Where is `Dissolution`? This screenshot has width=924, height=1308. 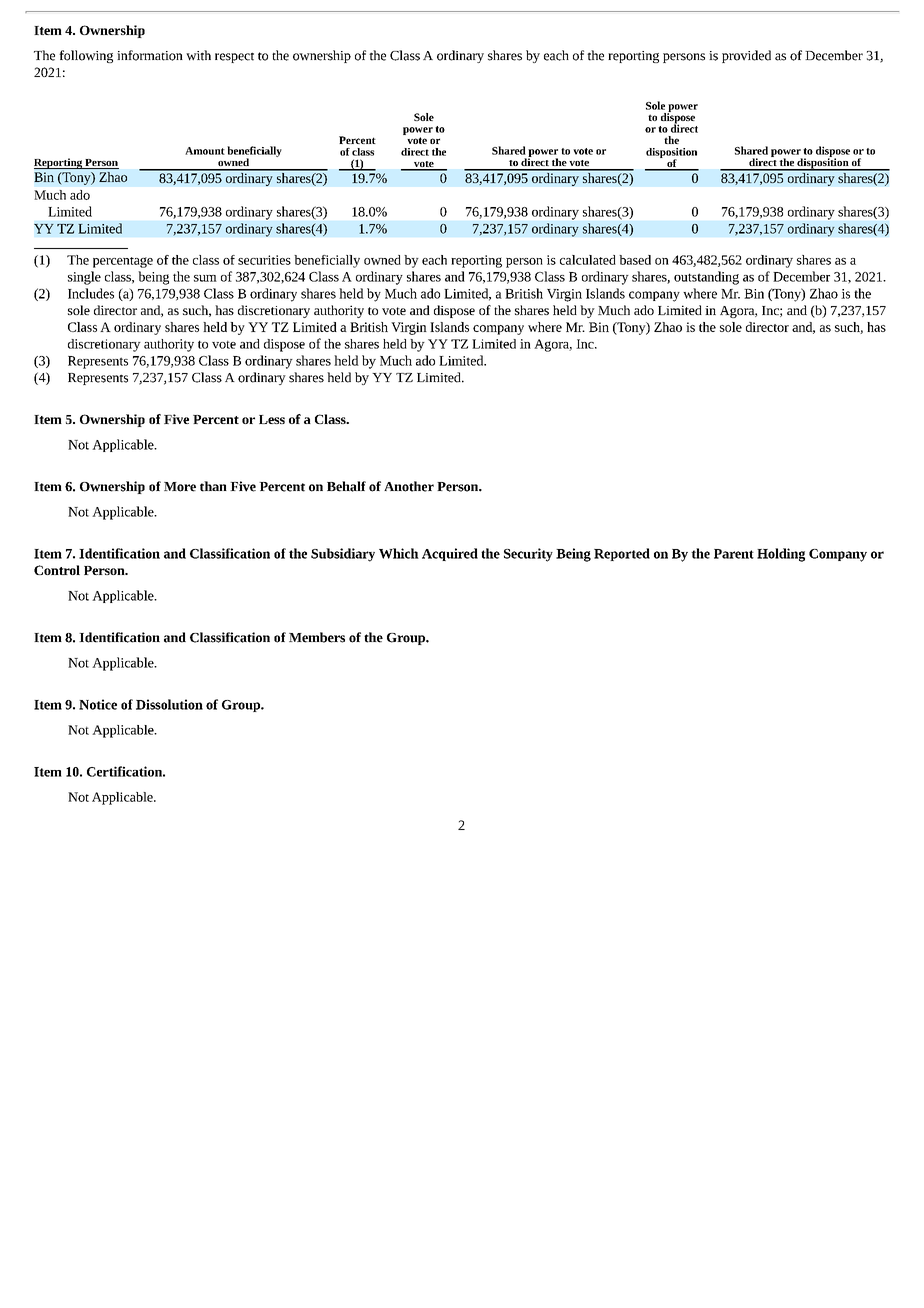
Dissolution is located at coordinates (169, 704).
